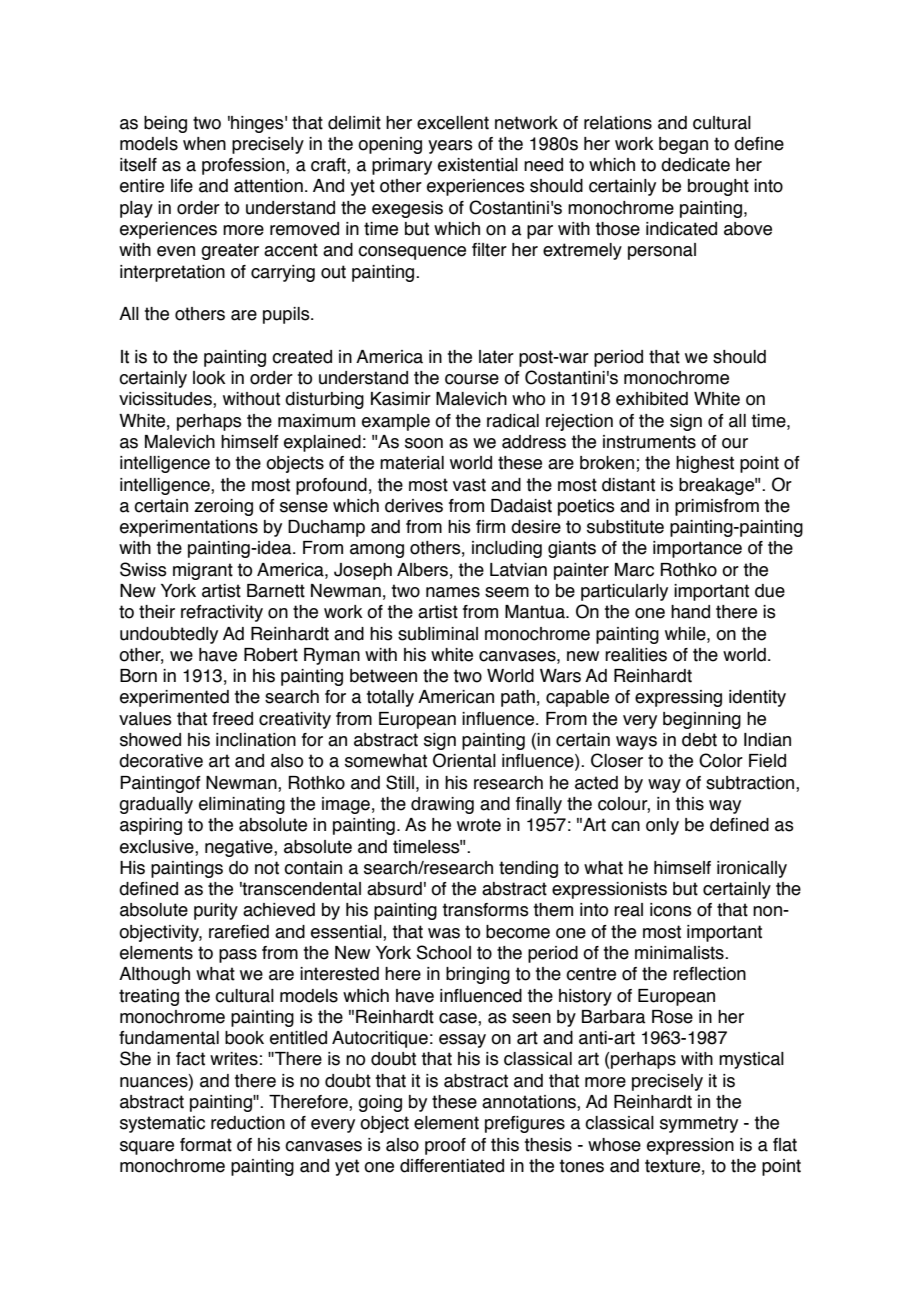 Image resolution: width=924 pixels, height=1308 pixels. What do you see at coordinates (445, 1146) in the screenshot?
I see `proof` at bounding box center [445, 1146].
